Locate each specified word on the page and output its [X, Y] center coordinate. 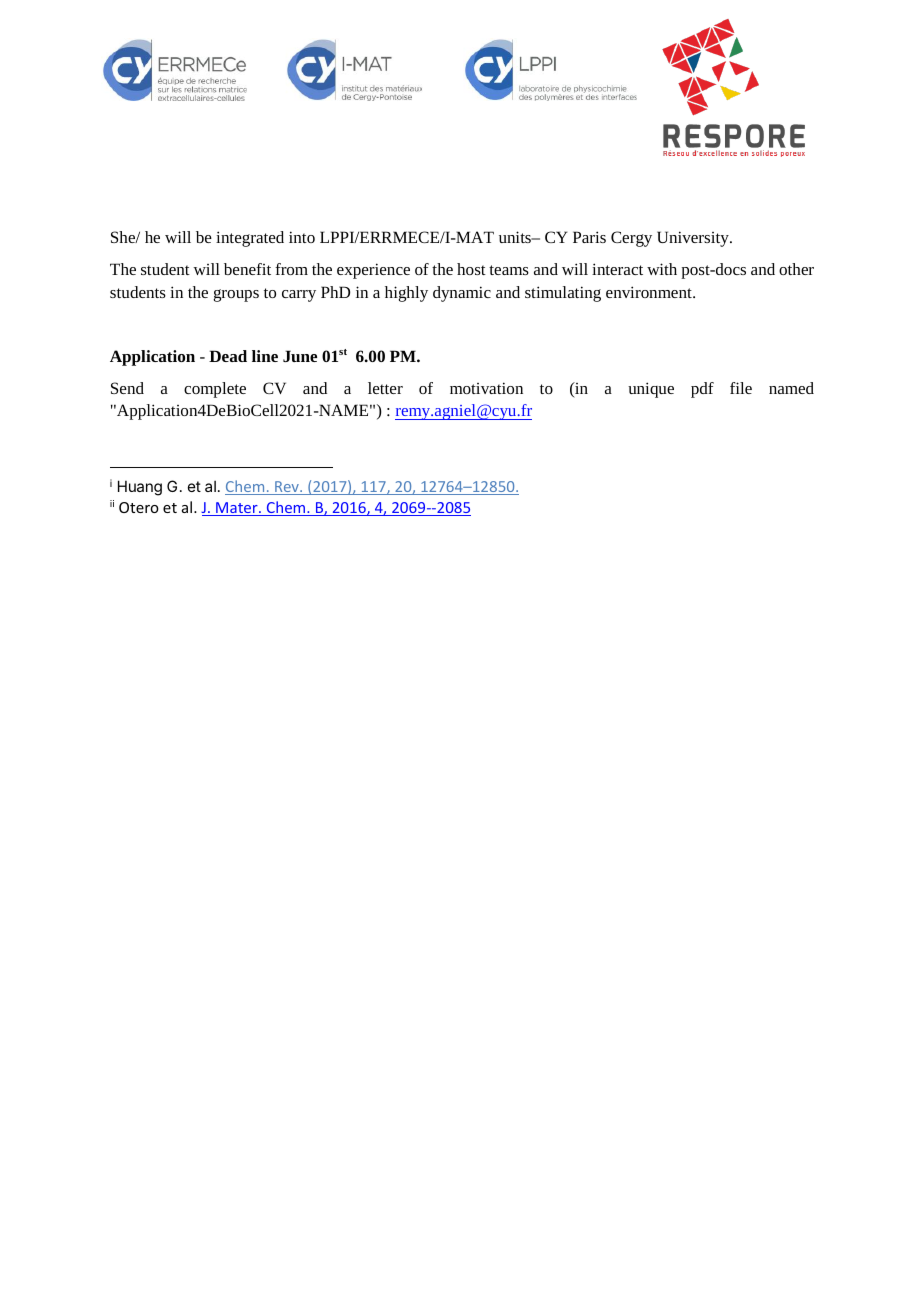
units [516, 237]
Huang [140, 488]
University [694, 239]
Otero [139, 507]
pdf [702, 390]
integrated [250, 239]
